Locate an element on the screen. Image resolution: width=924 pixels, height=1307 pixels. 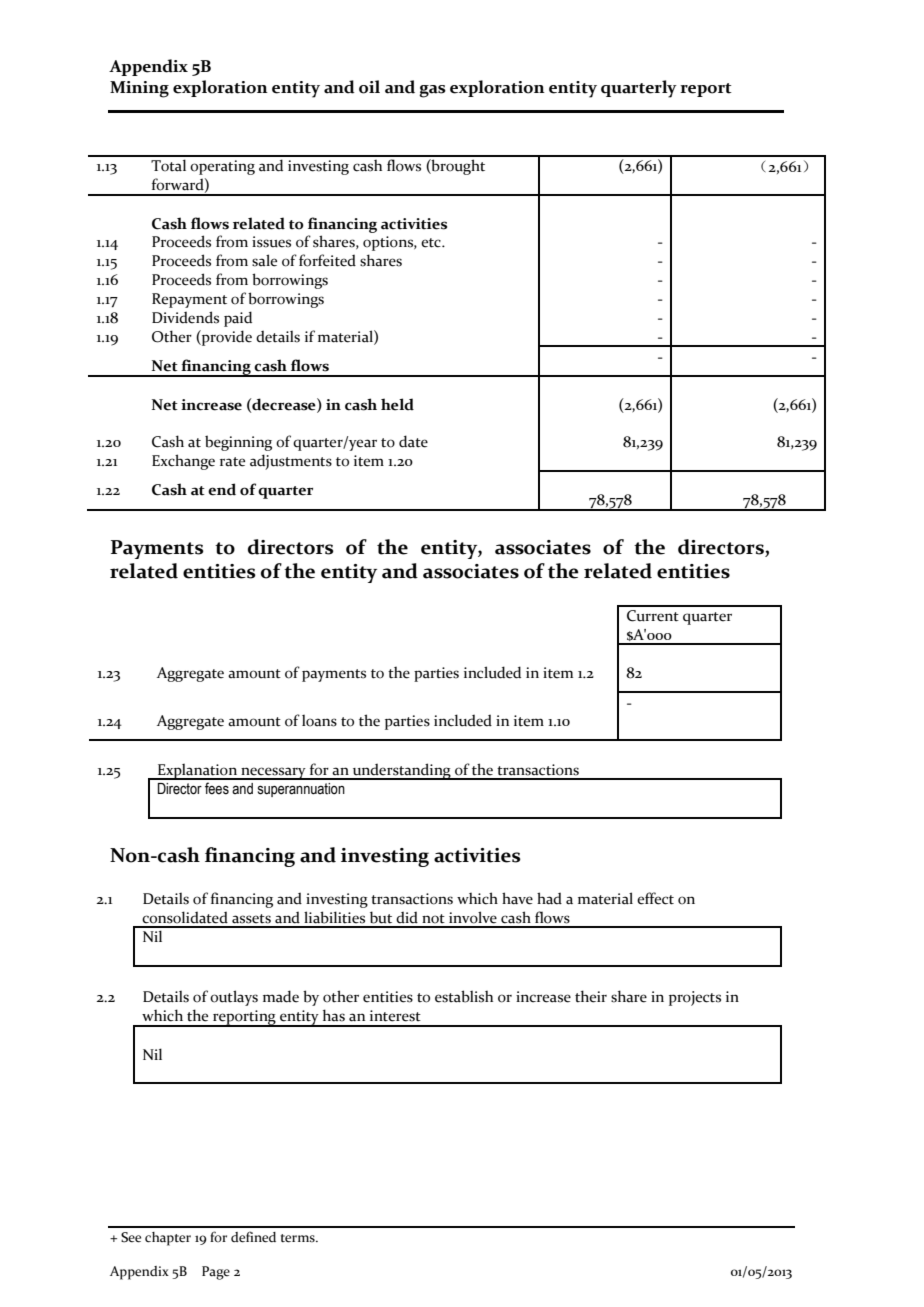
etc is located at coordinates (432, 243).
